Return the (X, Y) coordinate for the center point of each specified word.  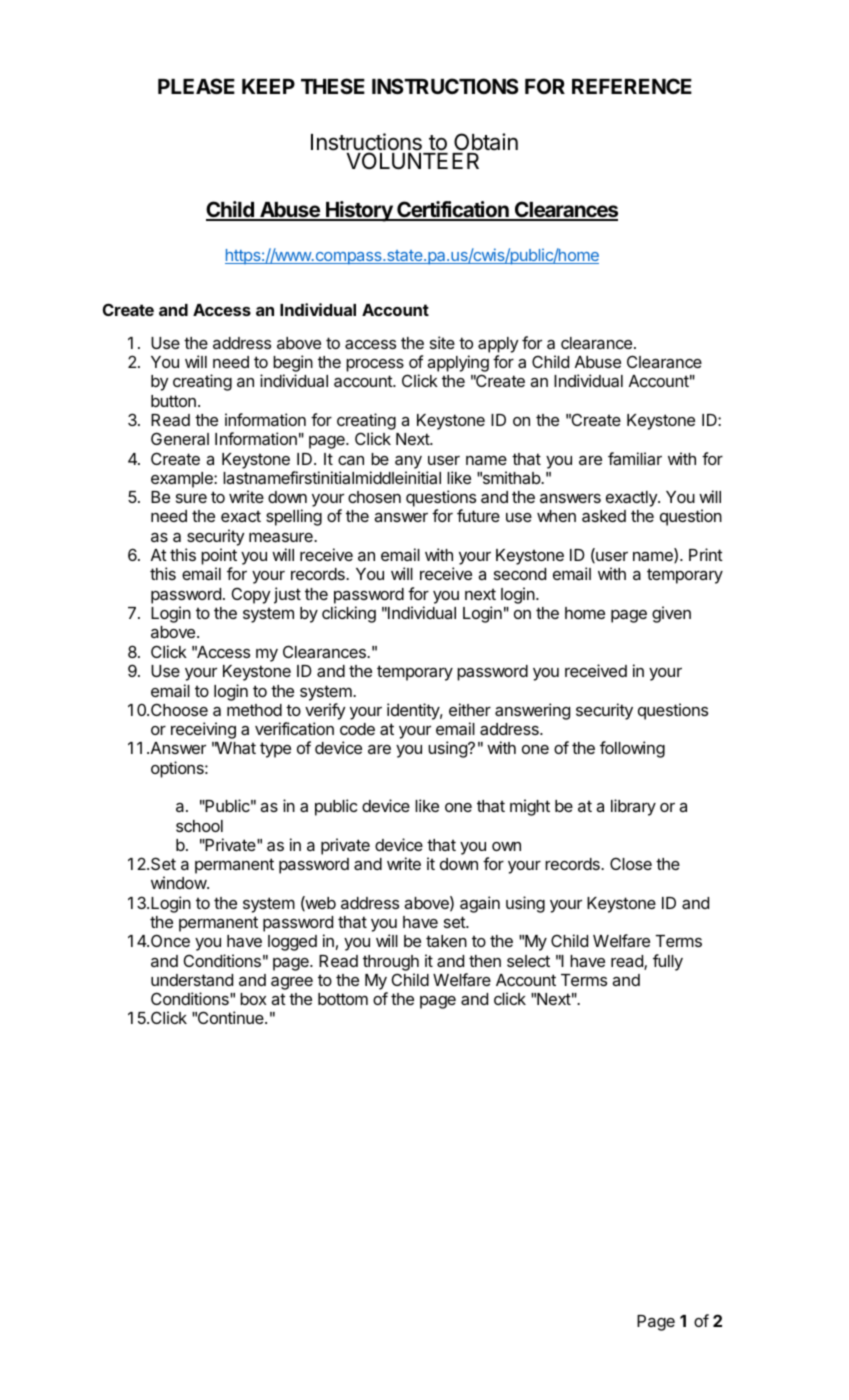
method (254, 710)
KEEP (268, 86)
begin (293, 365)
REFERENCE (632, 86)
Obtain (486, 142)
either (470, 709)
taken (446, 941)
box (253, 999)
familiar (635, 458)
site (442, 342)
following (632, 749)
